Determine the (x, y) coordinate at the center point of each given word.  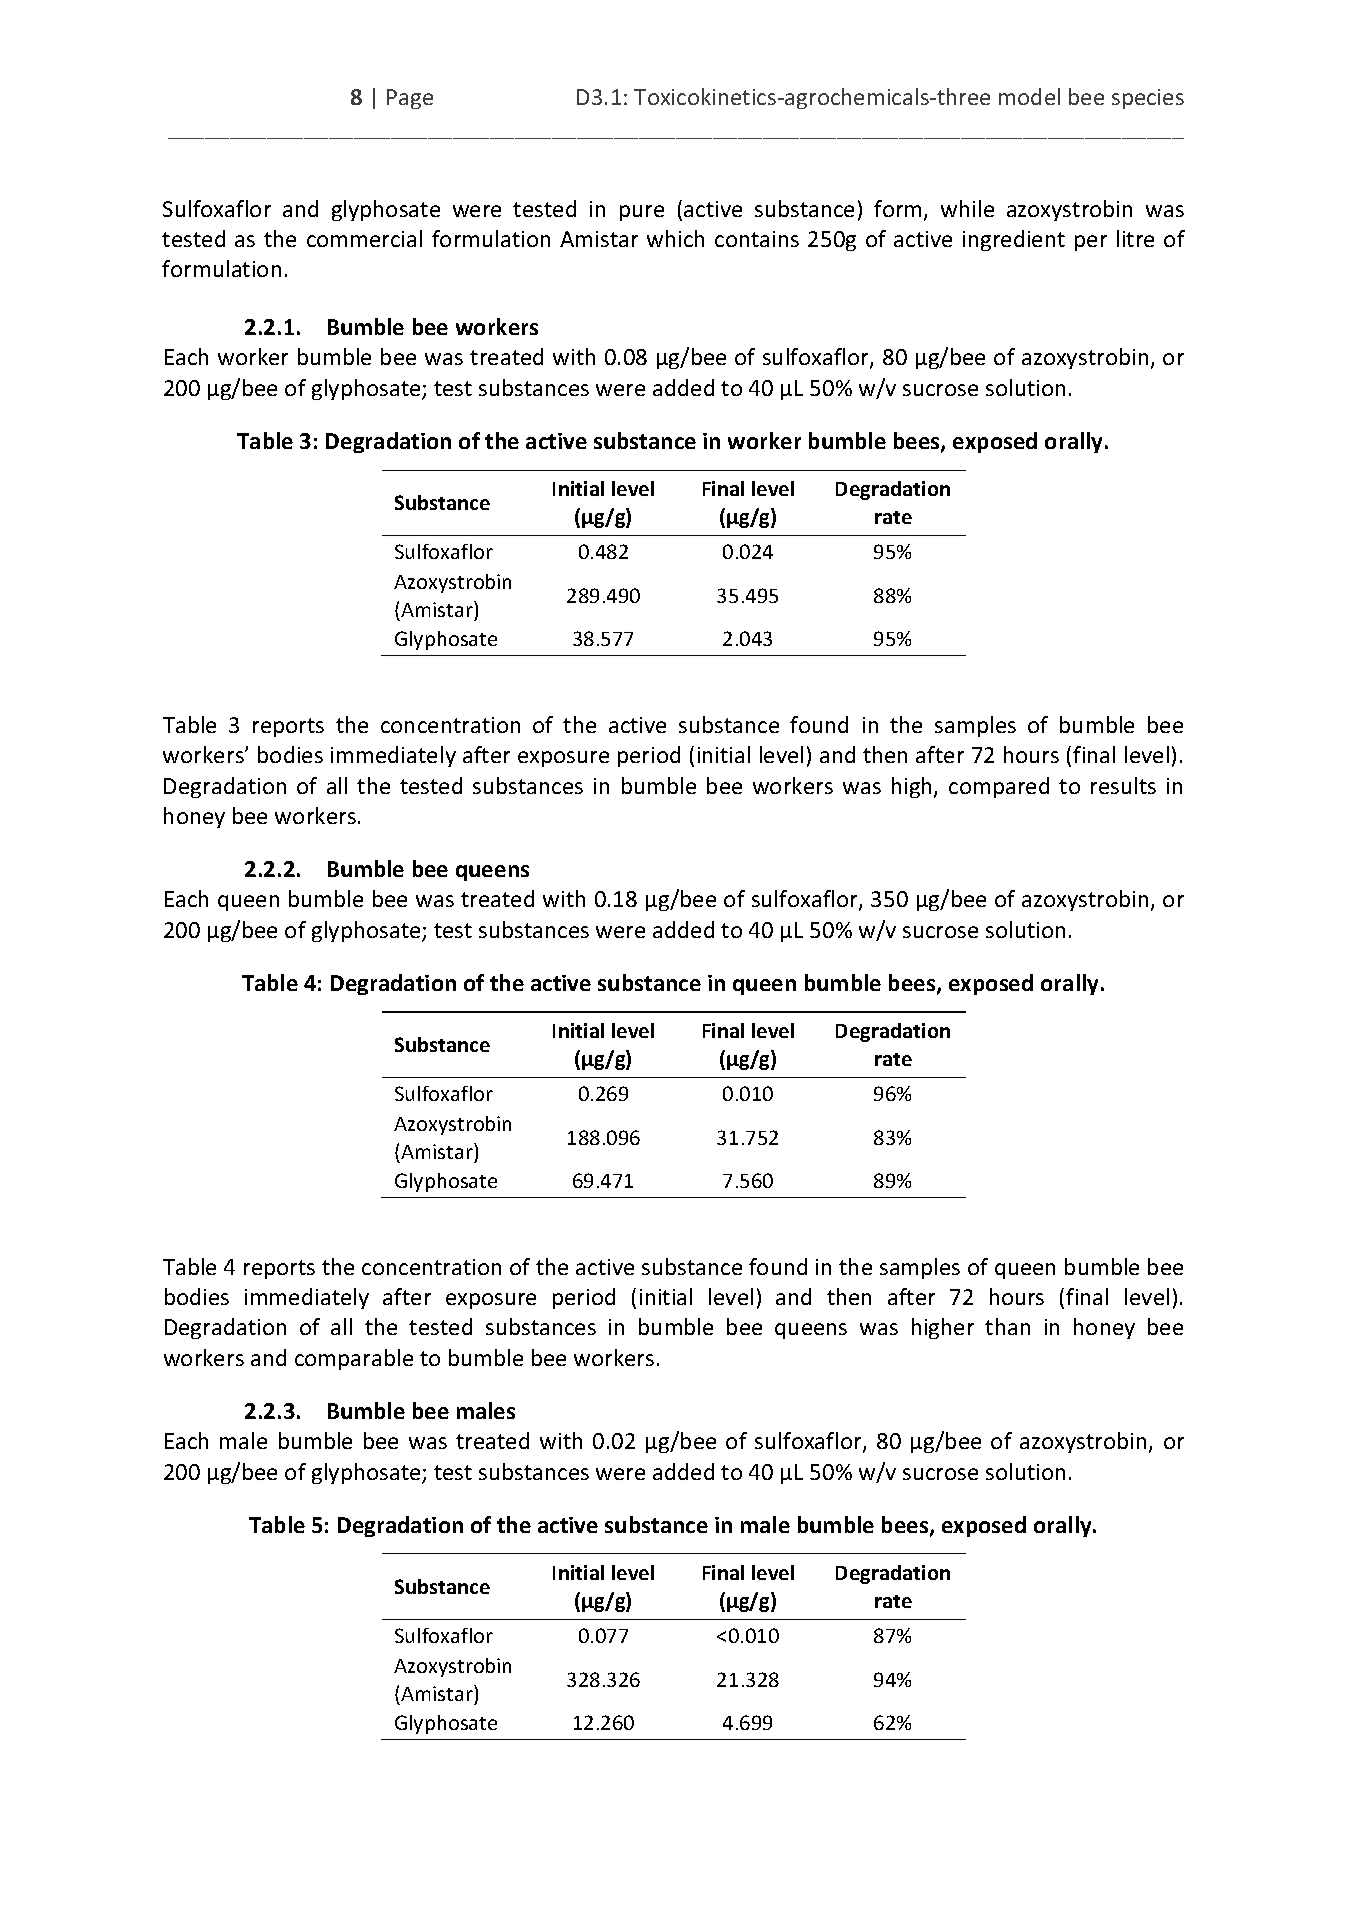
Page (410, 99)
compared (999, 787)
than (1007, 1326)
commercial (364, 238)
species (1148, 99)
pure (642, 213)
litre (1135, 238)
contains (757, 239)
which (675, 238)
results (1123, 785)
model (1029, 96)
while (967, 208)
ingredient (1014, 240)
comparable (354, 1359)
